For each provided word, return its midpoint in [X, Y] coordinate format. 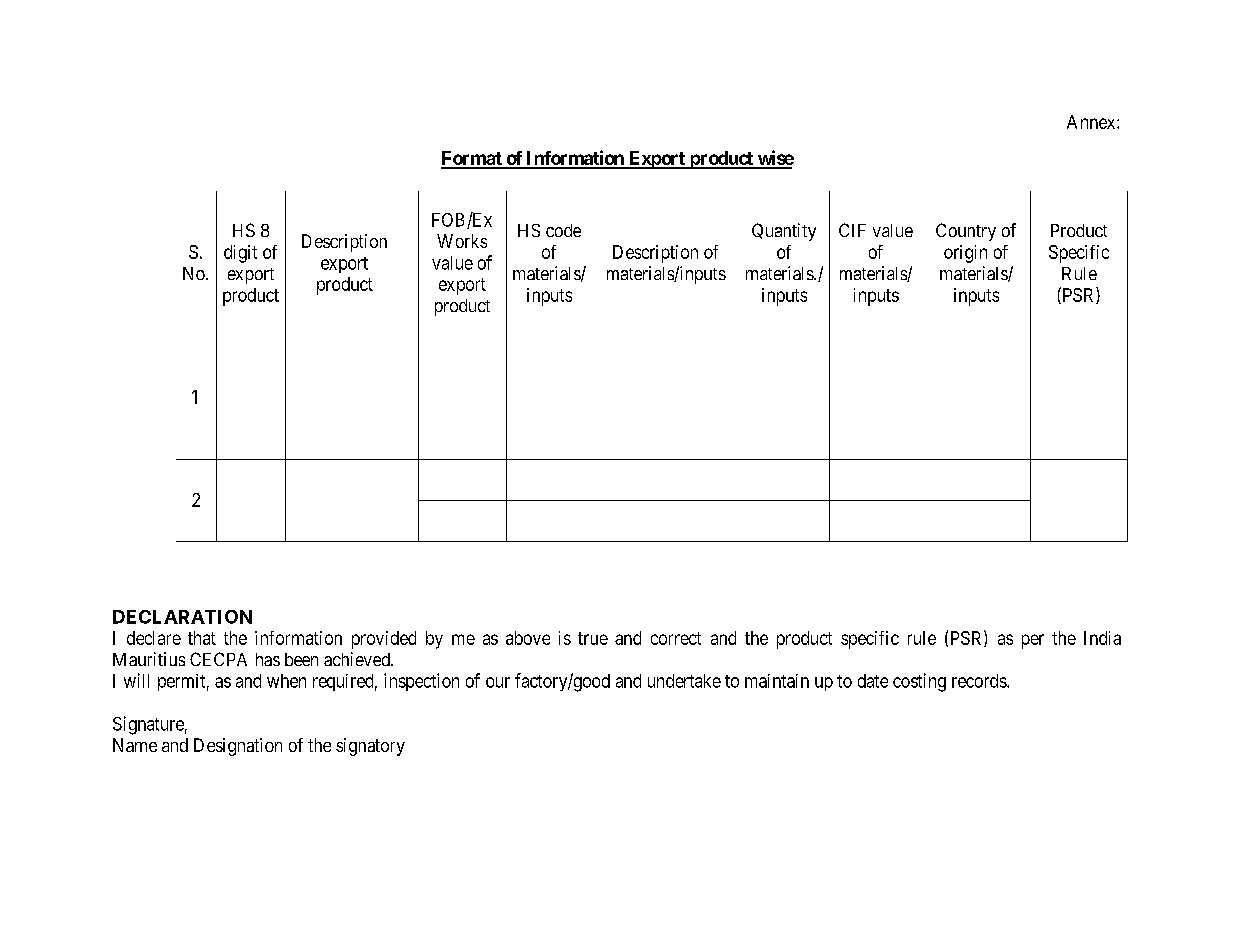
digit [240, 254]
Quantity [784, 232]
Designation [238, 747]
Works [462, 241]
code [563, 230]
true [593, 638]
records [980, 681]
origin [965, 254]
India [1102, 638]
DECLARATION [182, 617]
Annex [1092, 122]
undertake [684, 681]
